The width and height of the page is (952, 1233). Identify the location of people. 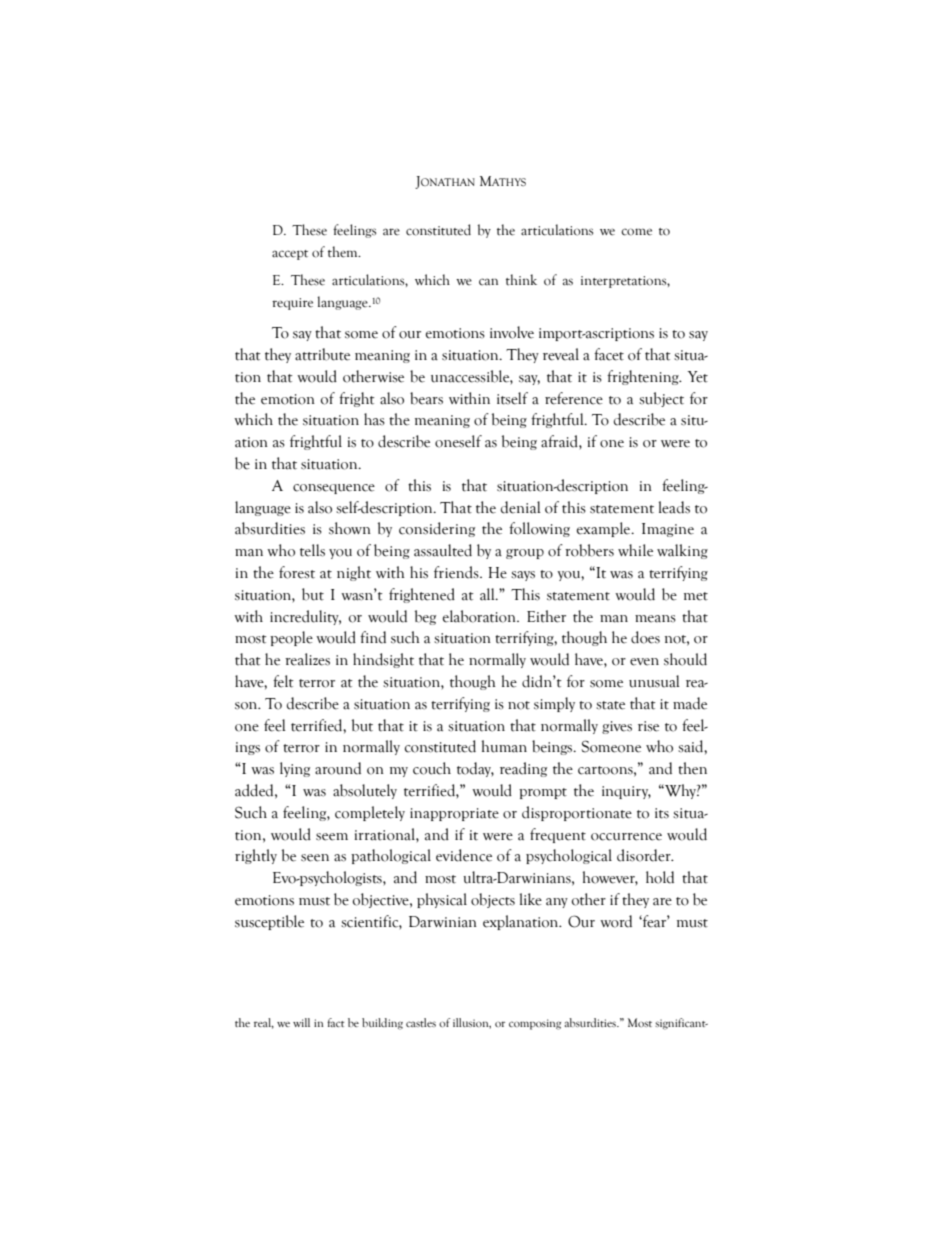
(291, 638).
